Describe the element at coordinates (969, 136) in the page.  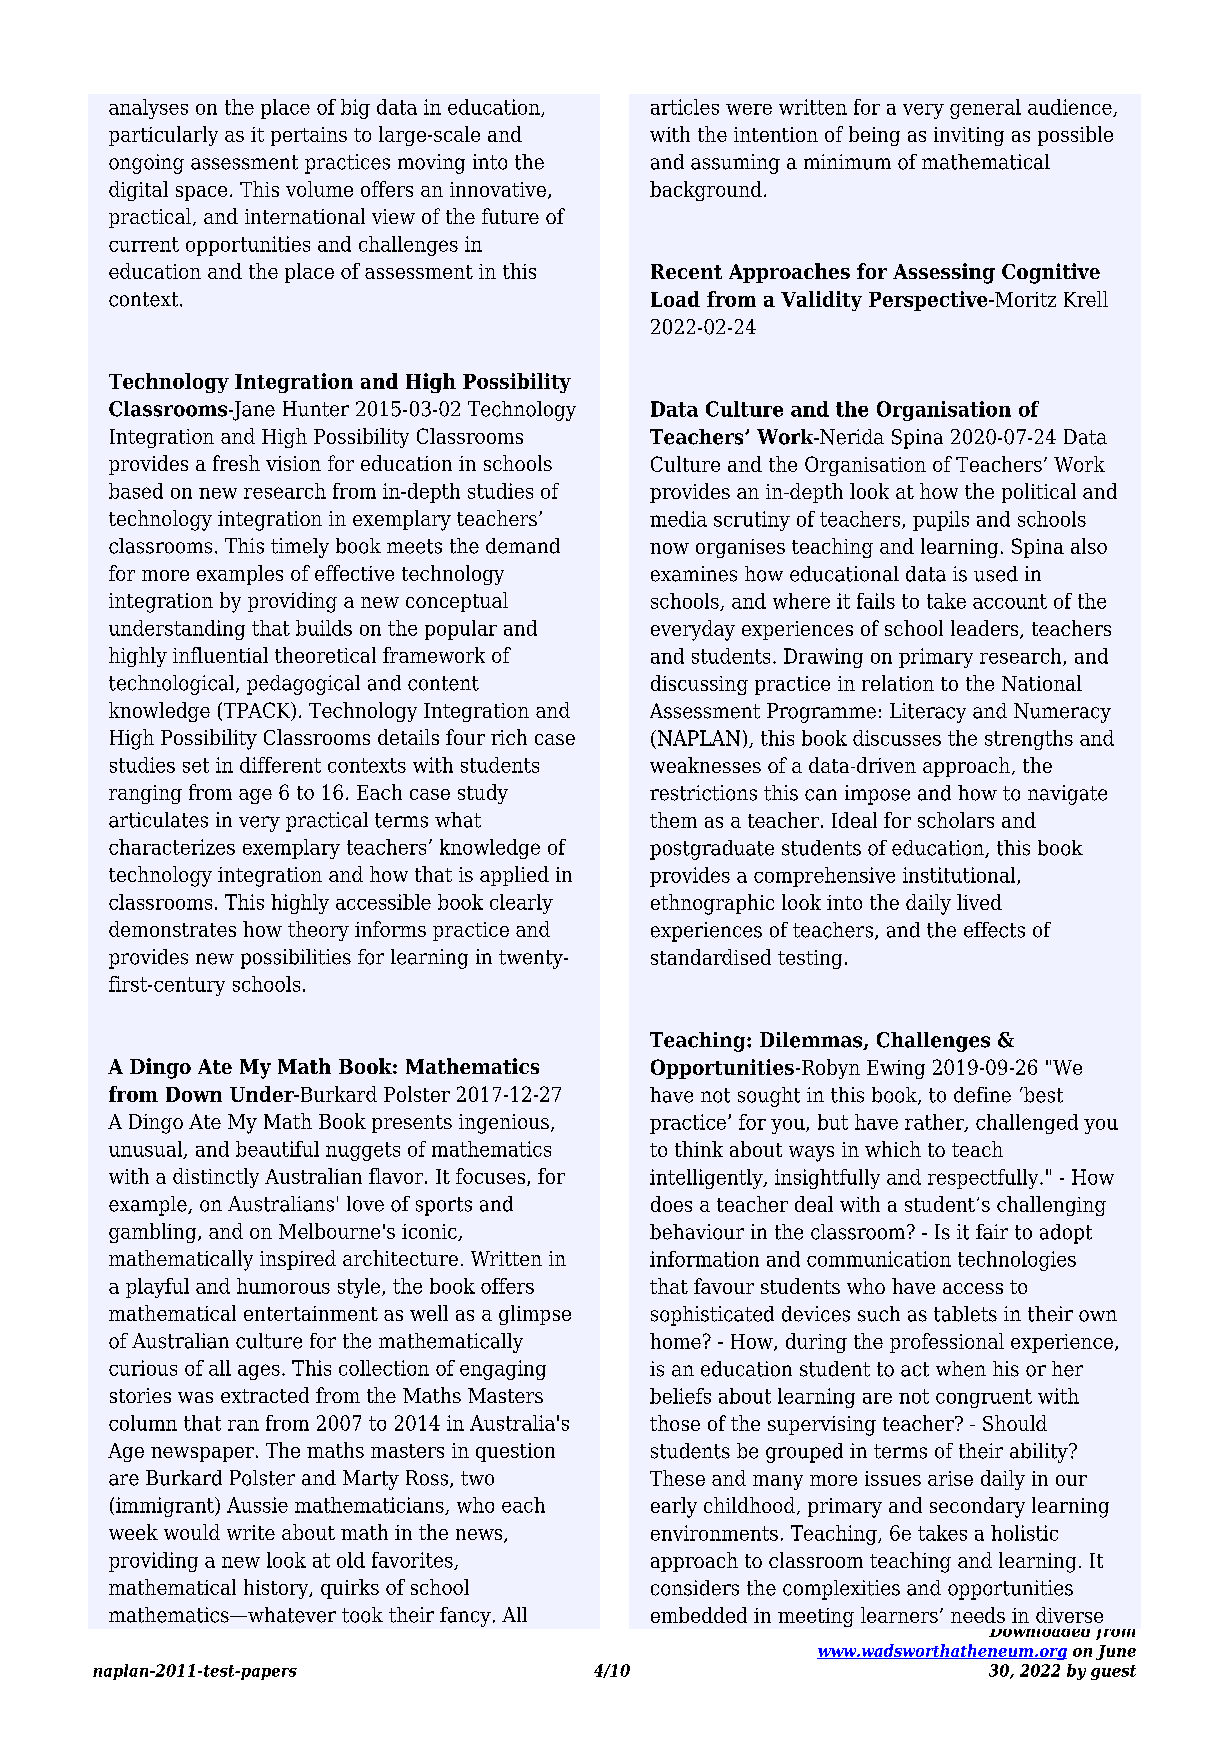
I see `inviting` at that location.
